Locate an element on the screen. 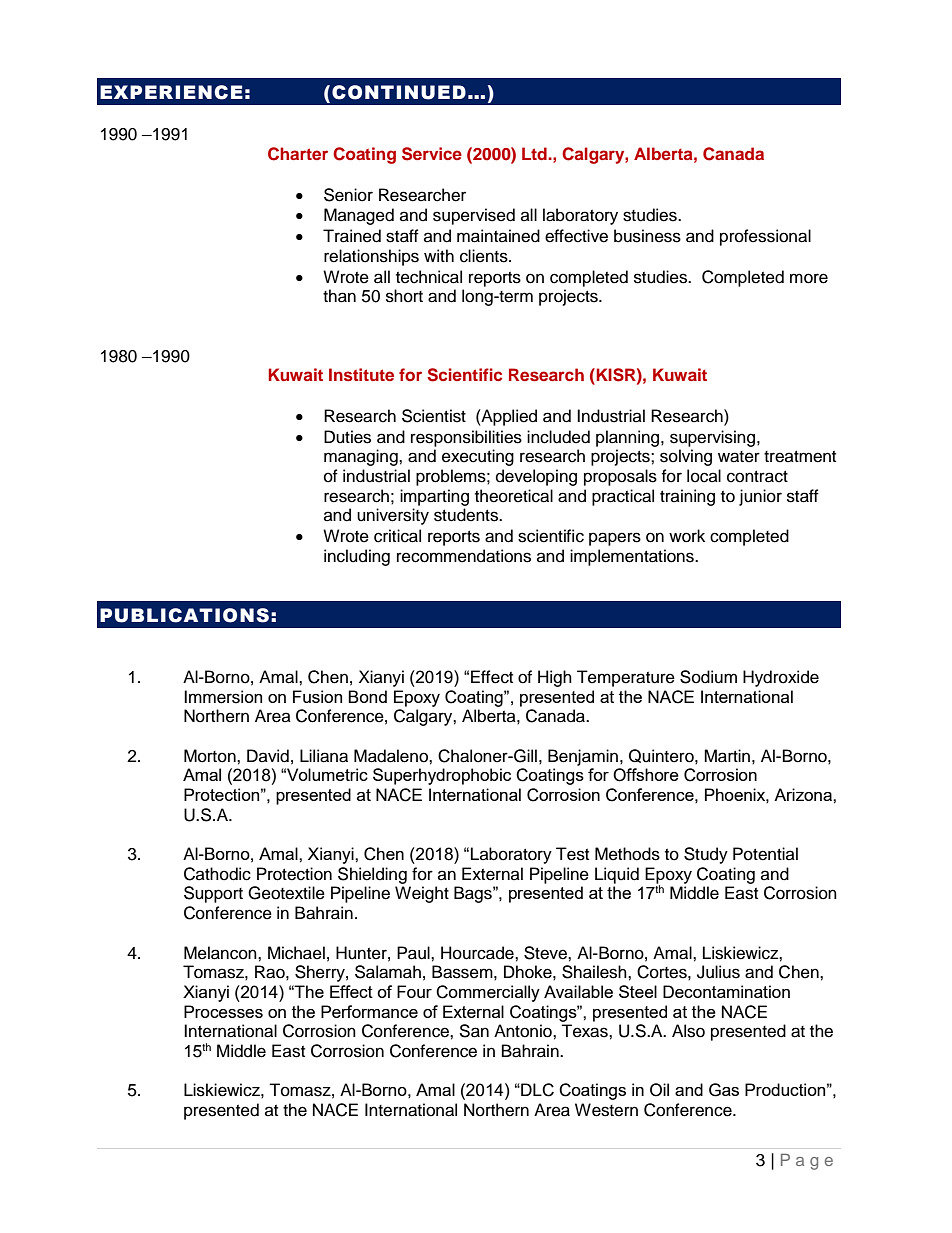 The width and height of the screenshot is (952, 1233). Test is located at coordinates (572, 854).
